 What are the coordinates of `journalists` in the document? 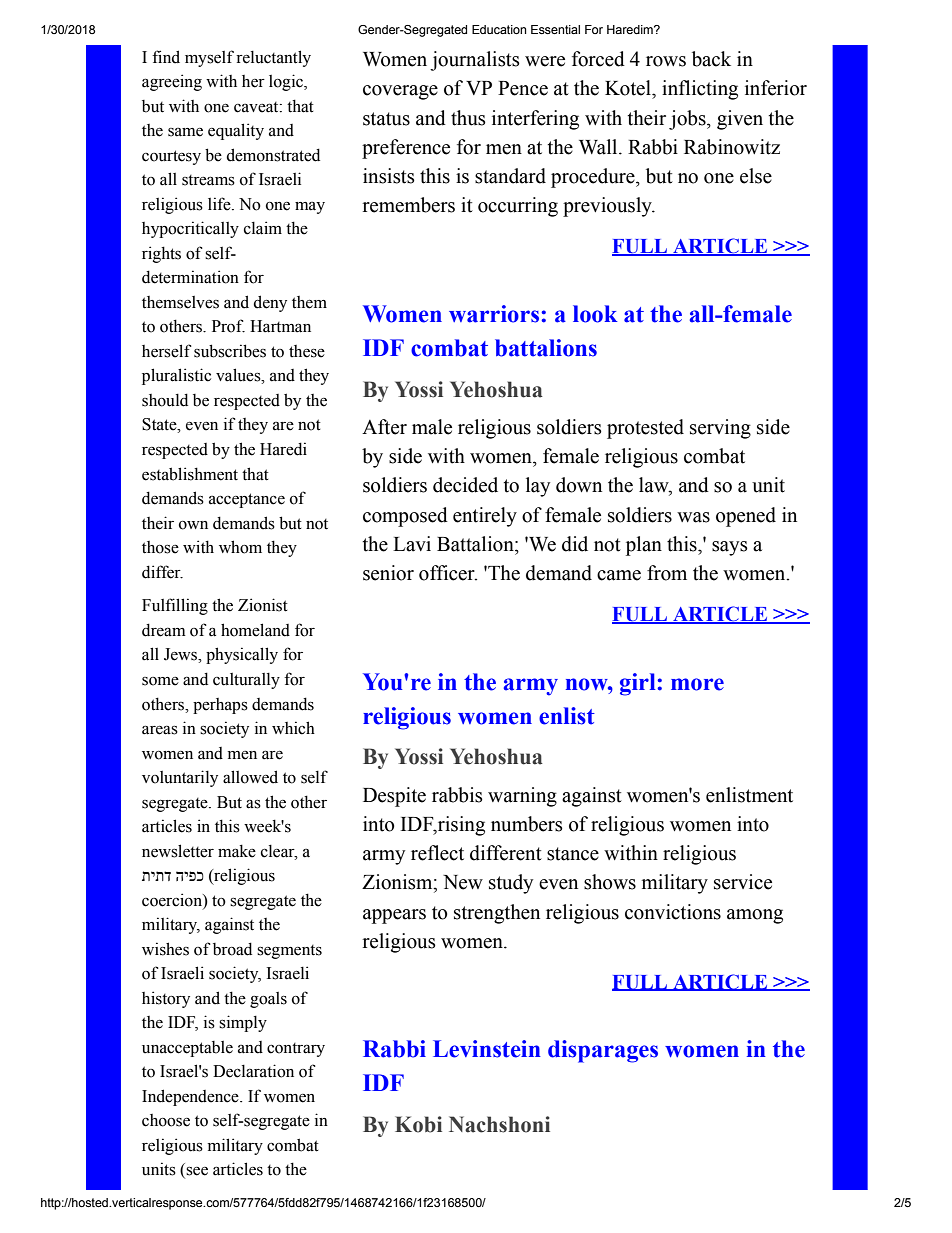 It's located at (475, 61).
